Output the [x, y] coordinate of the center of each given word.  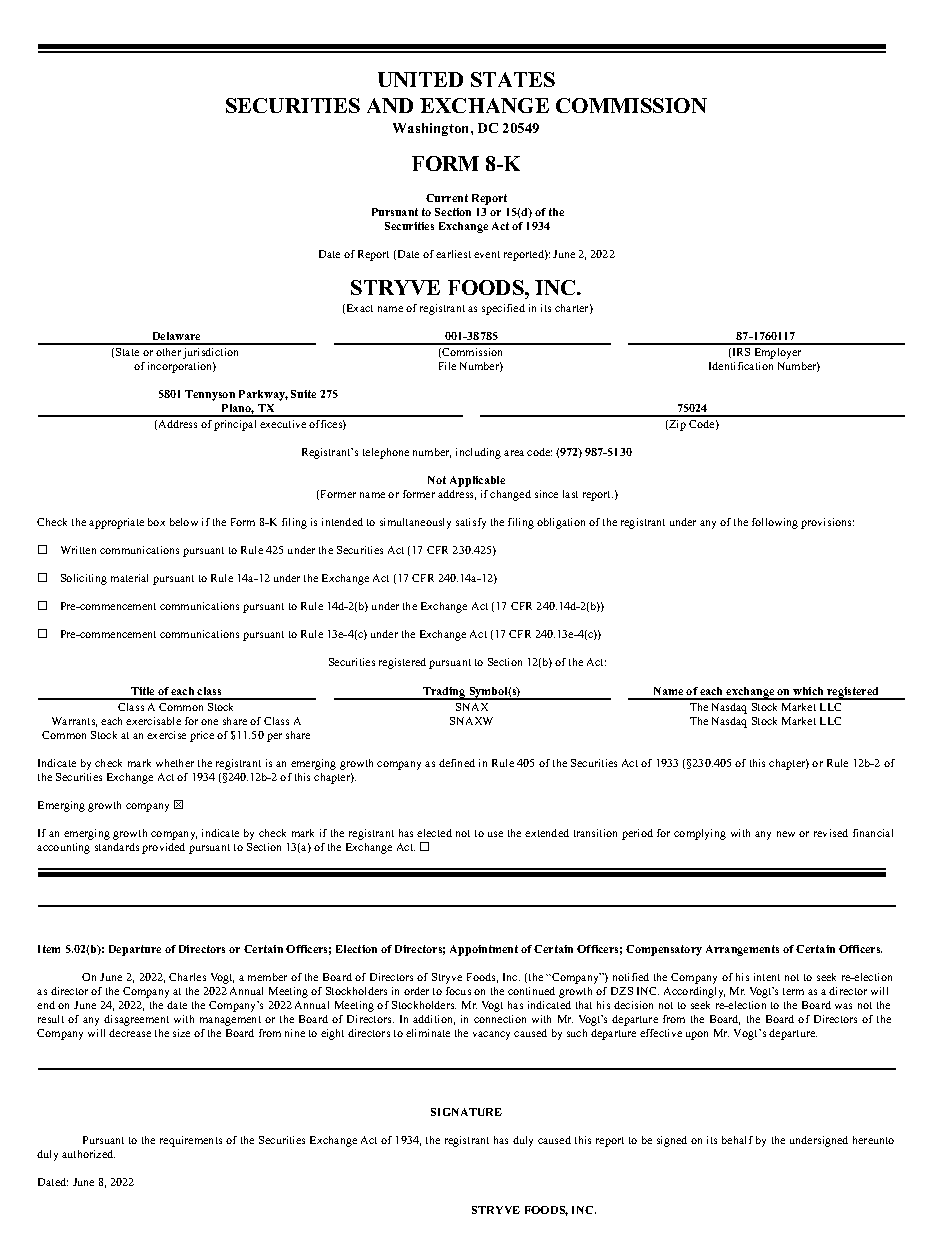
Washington [432, 129]
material [129, 578]
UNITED [420, 79]
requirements [191, 1141]
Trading [444, 693]
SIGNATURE [466, 1112]
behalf [737, 1140]
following [775, 523]
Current [447, 198]
